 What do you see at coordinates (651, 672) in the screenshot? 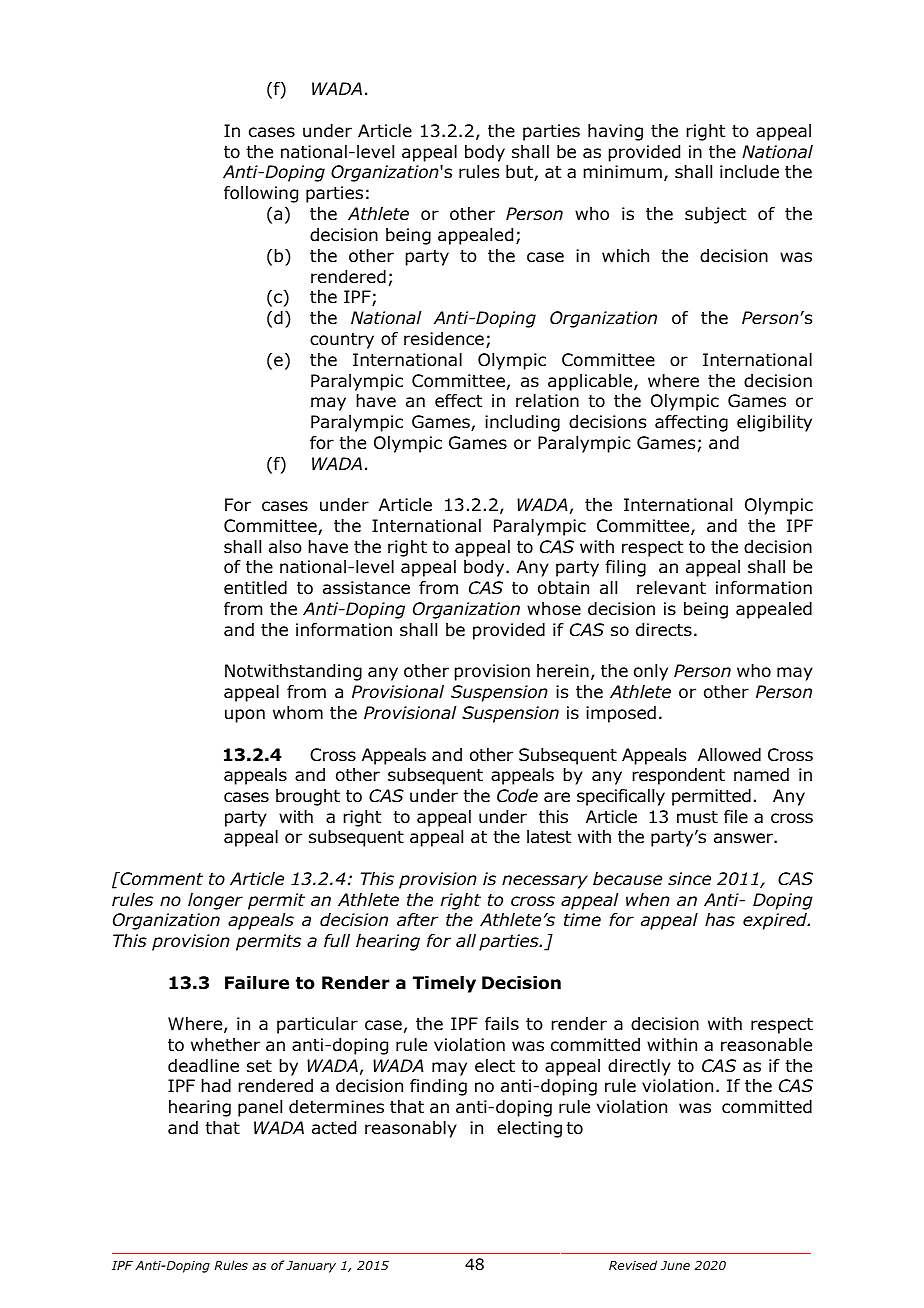
I see `only` at bounding box center [651, 672].
